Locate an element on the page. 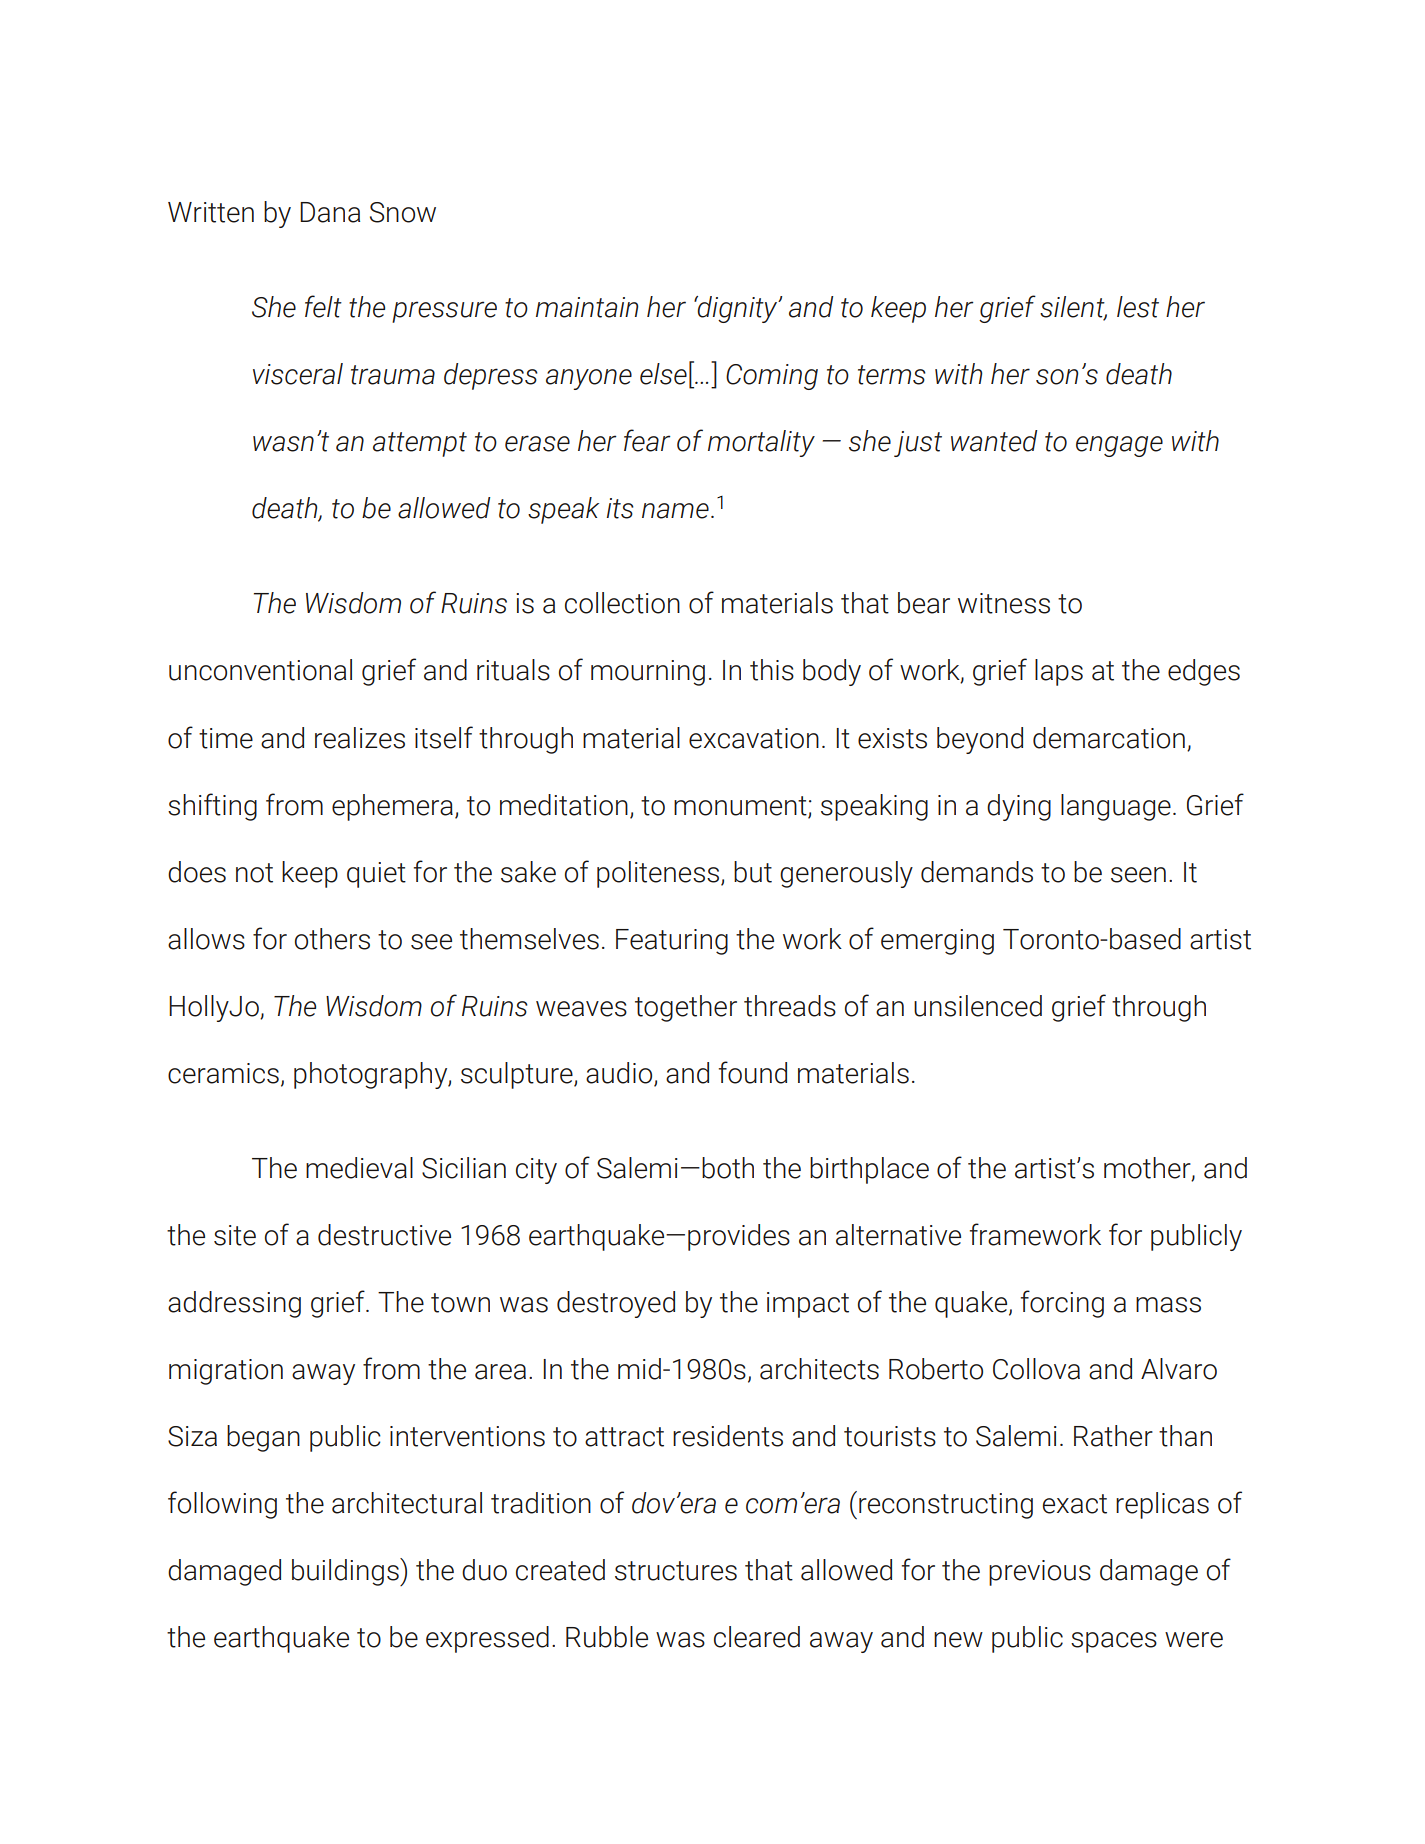  maintain is located at coordinates (587, 307).
